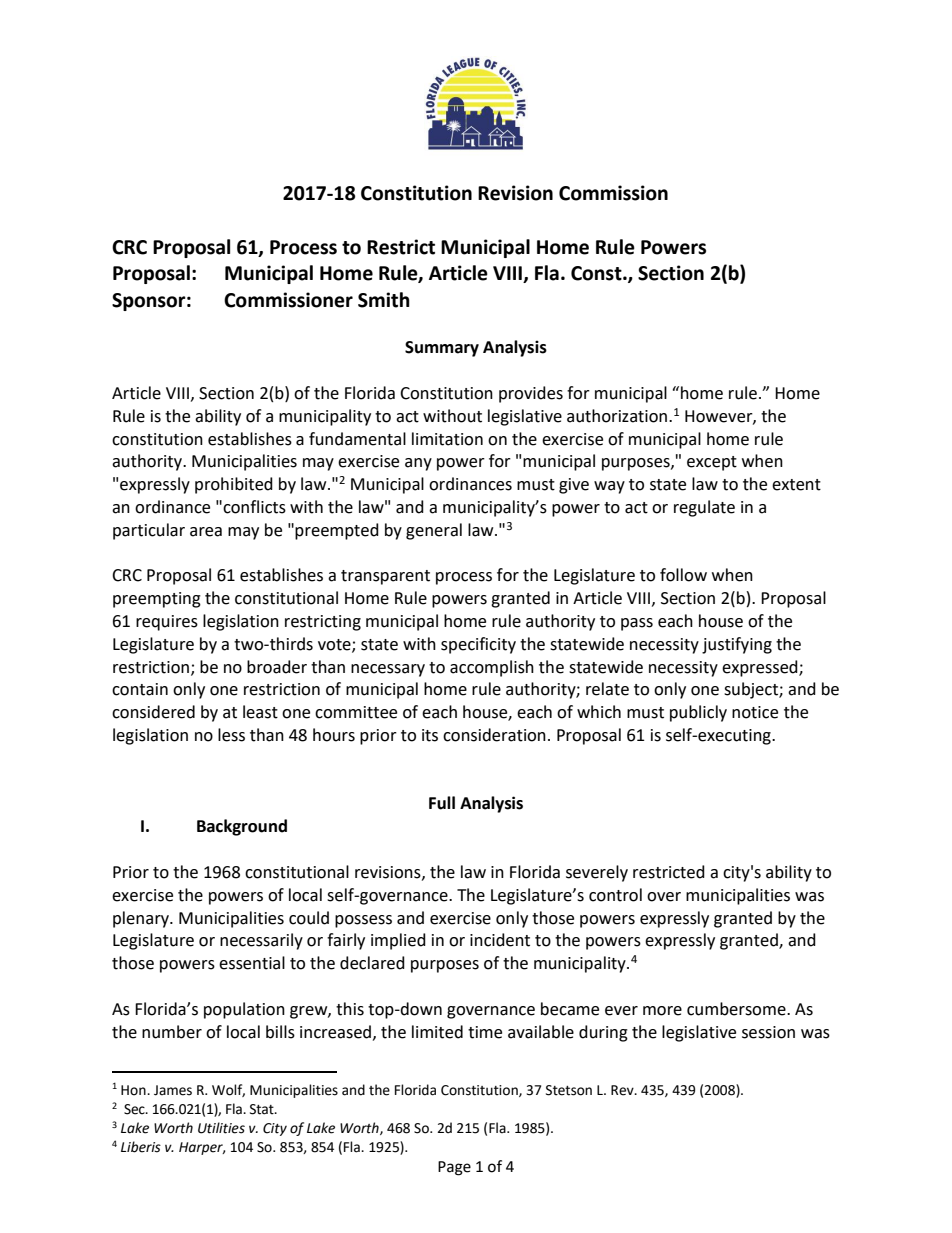 Image resolution: width=952 pixels, height=1233 pixels. What do you see at coordinates (157, 600) in the screenshot?
I see `preempting` at bounding box center [157, 600].
